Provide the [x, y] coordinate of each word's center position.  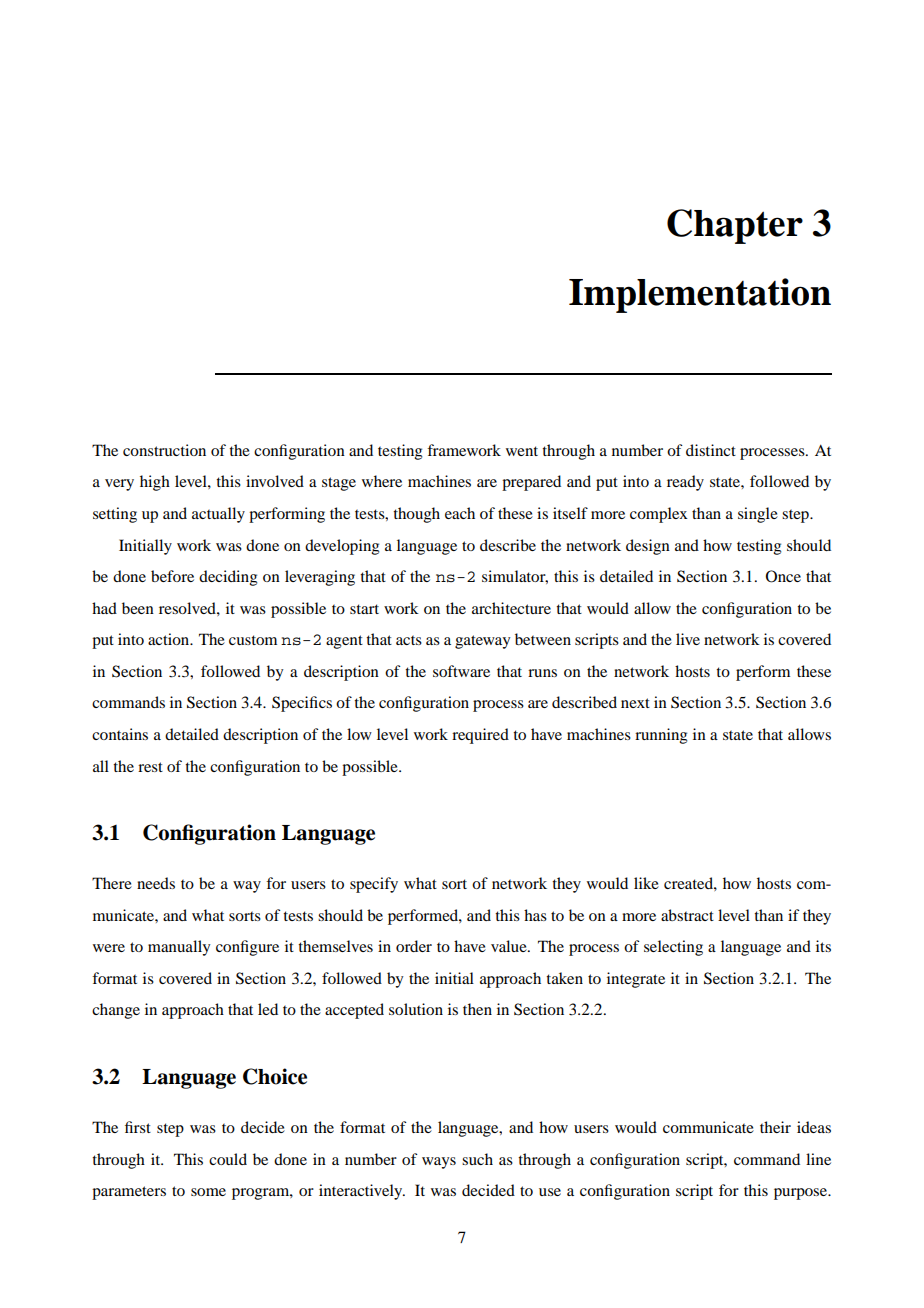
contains [120, 734]
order [414, 946]
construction [164, 450]
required [480, 736]
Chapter [735, 226]
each [460, 513]
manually [179, 948]
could [228, 1159]
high [155, 483]
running [661, 736]
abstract [687, 915]
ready [685, 483]
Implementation [700, 295]
